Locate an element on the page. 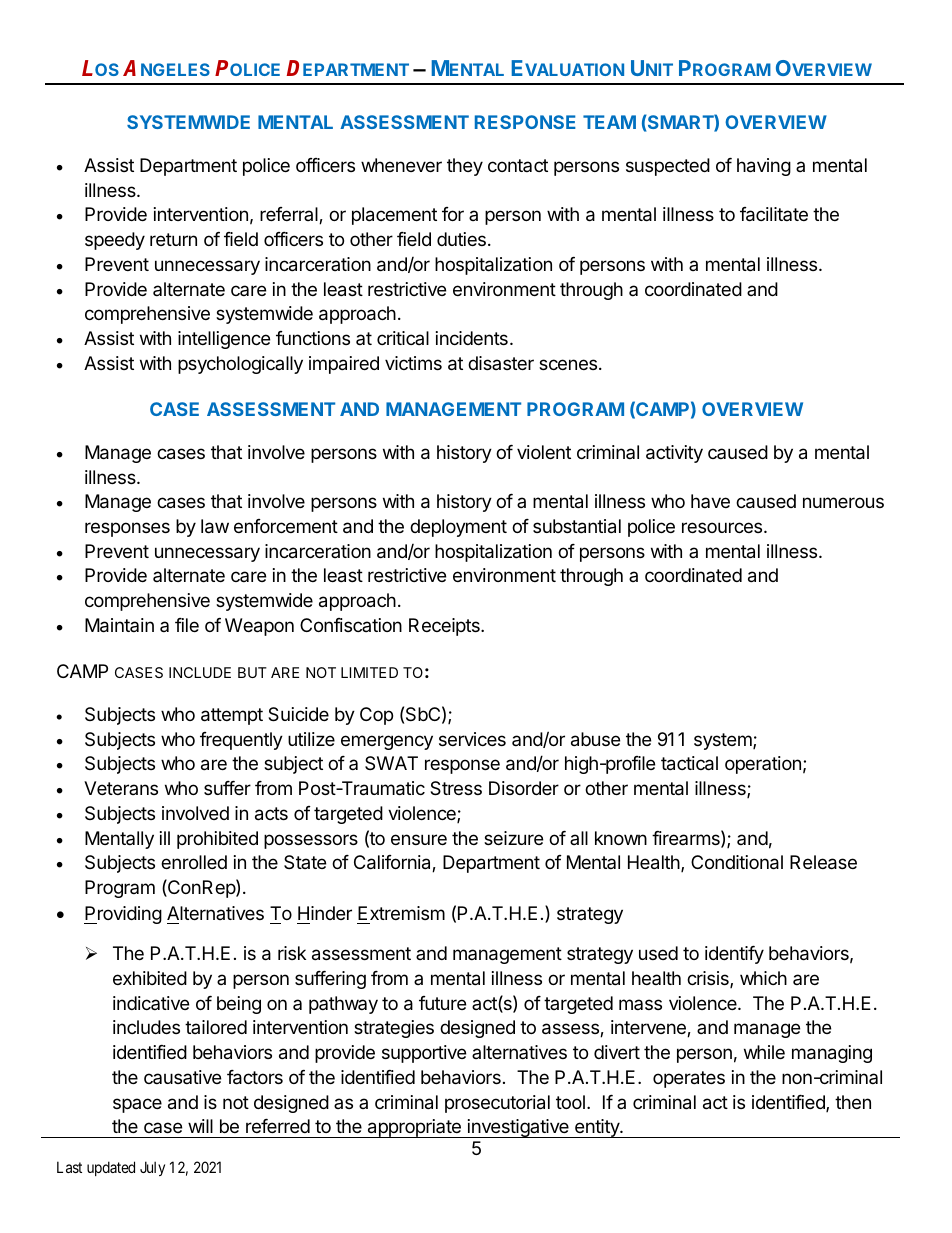 This page has width=952, height=1233. Receipts is located at coordinates (445, 627).
